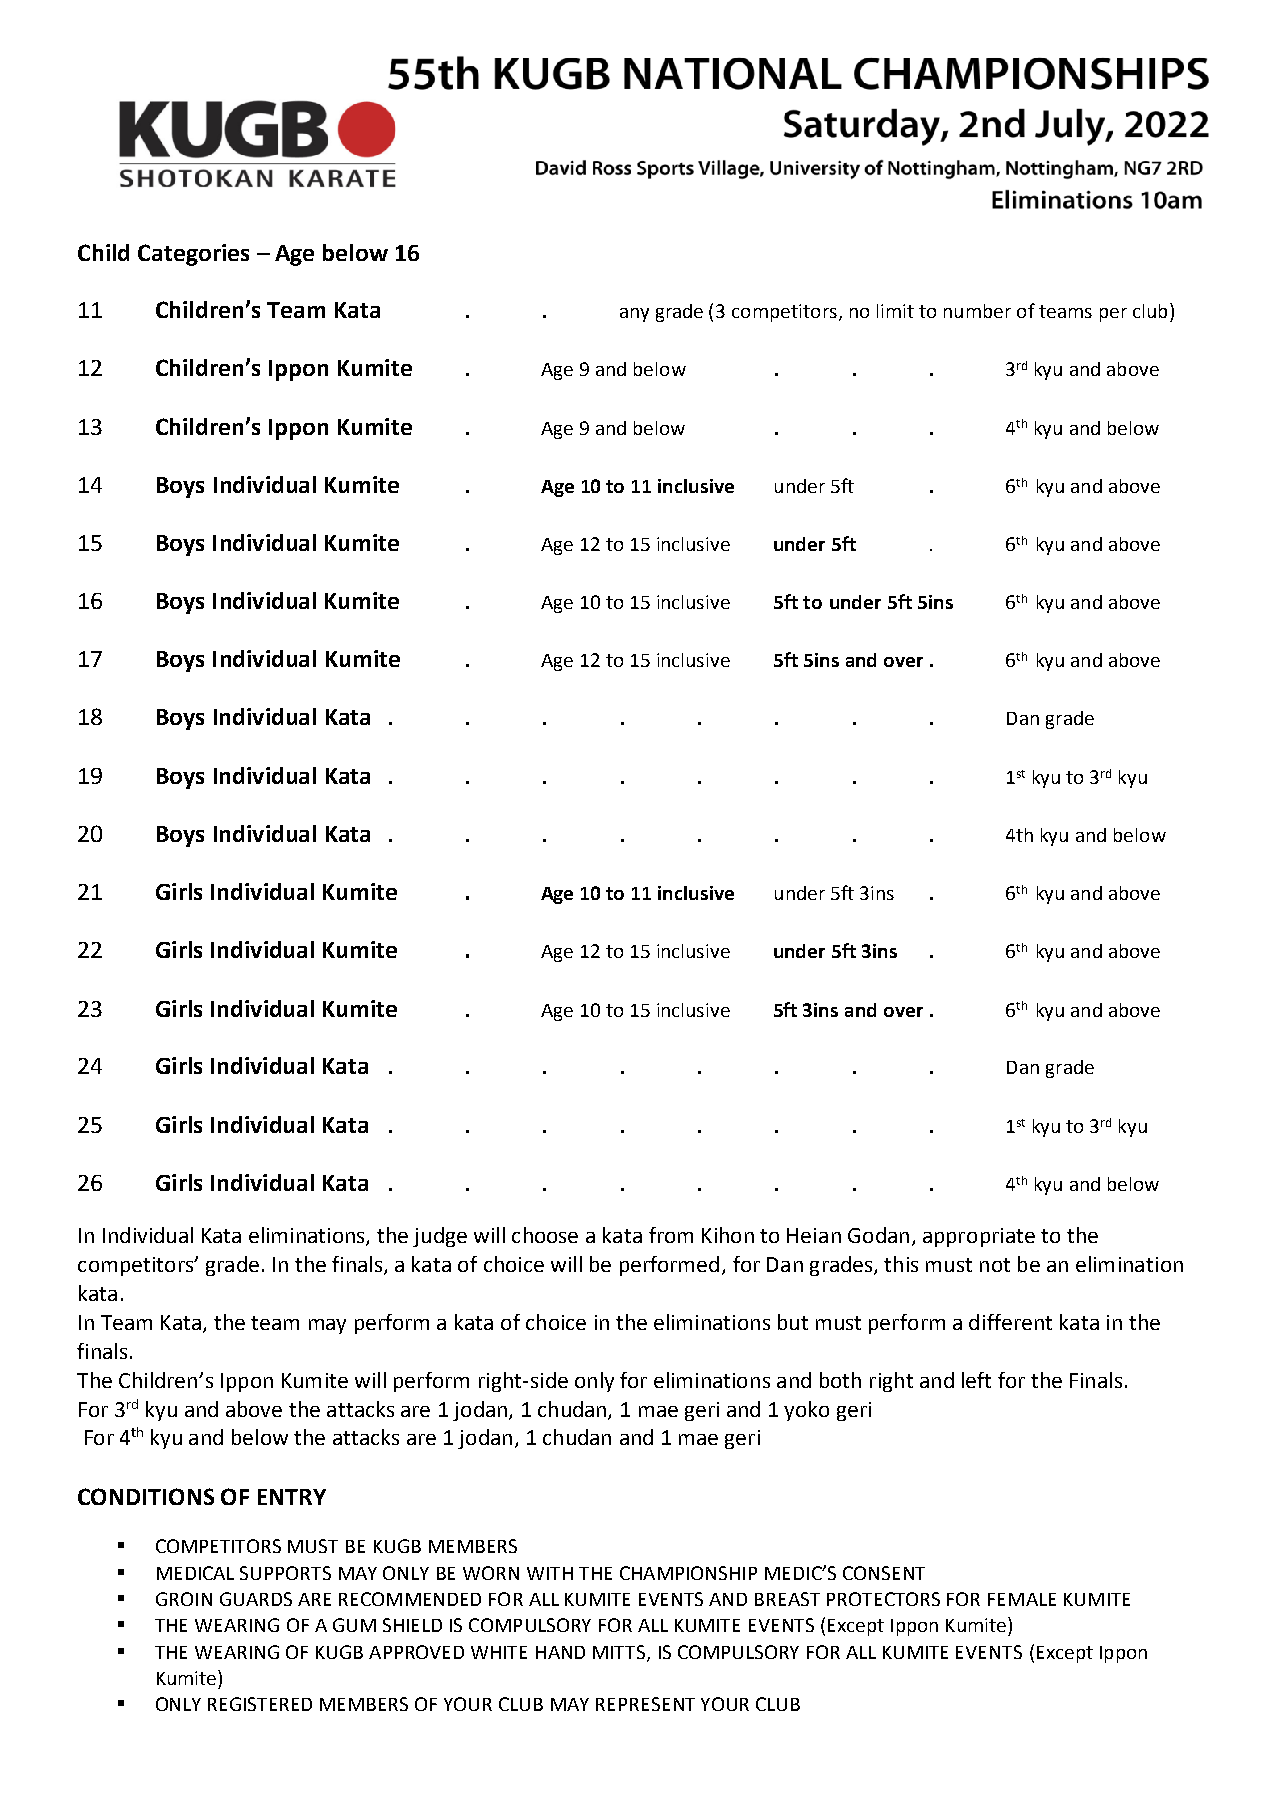  I want to click on but, so click(793, 1322).
